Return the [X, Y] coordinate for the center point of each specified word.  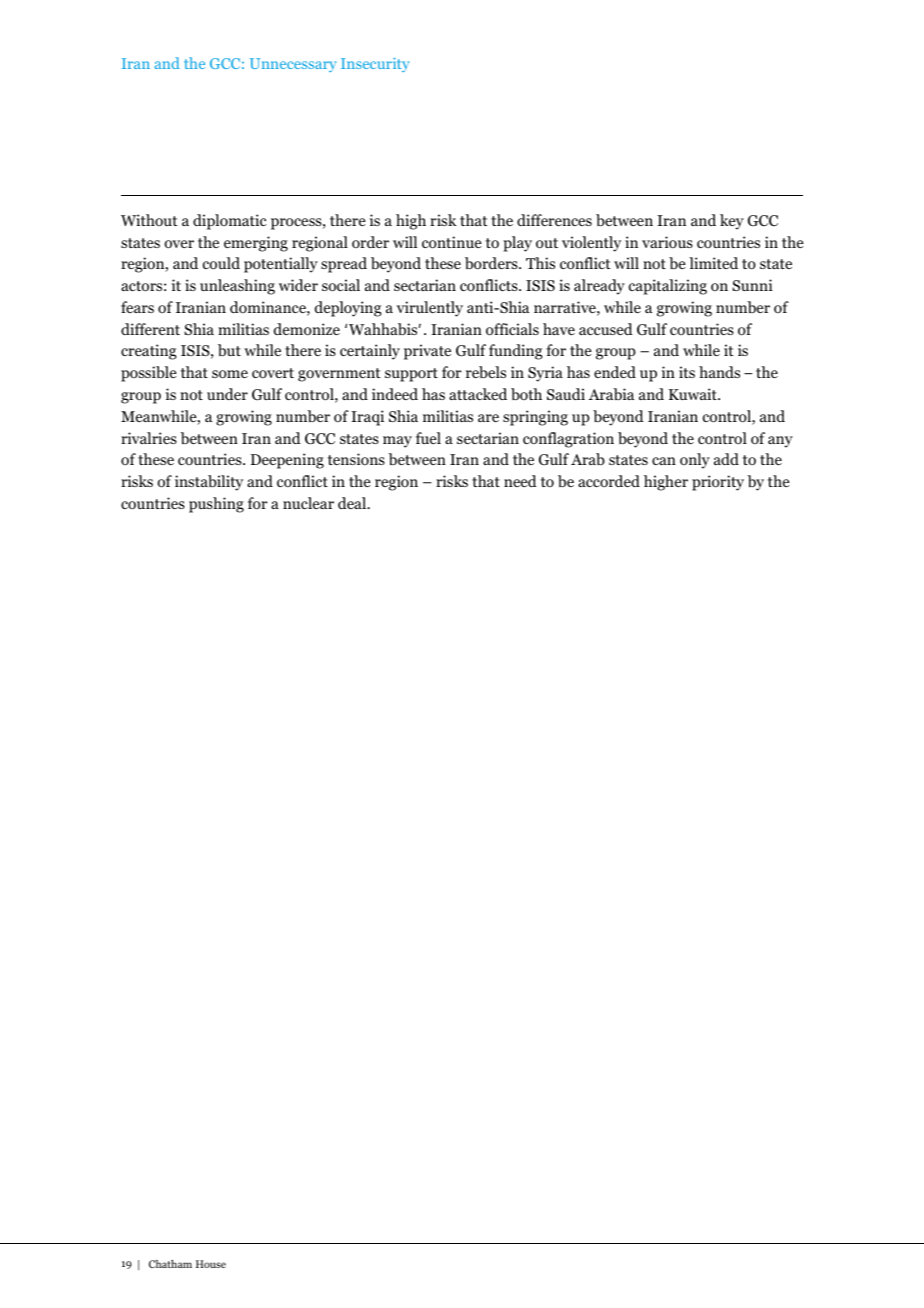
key [732, 222]
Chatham [170, 1264]
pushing [216, 505]
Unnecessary [293, 65]
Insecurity [375, 64]
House [211, 1264]
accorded [609, 481]
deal [353, 503]
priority [718, 483]
